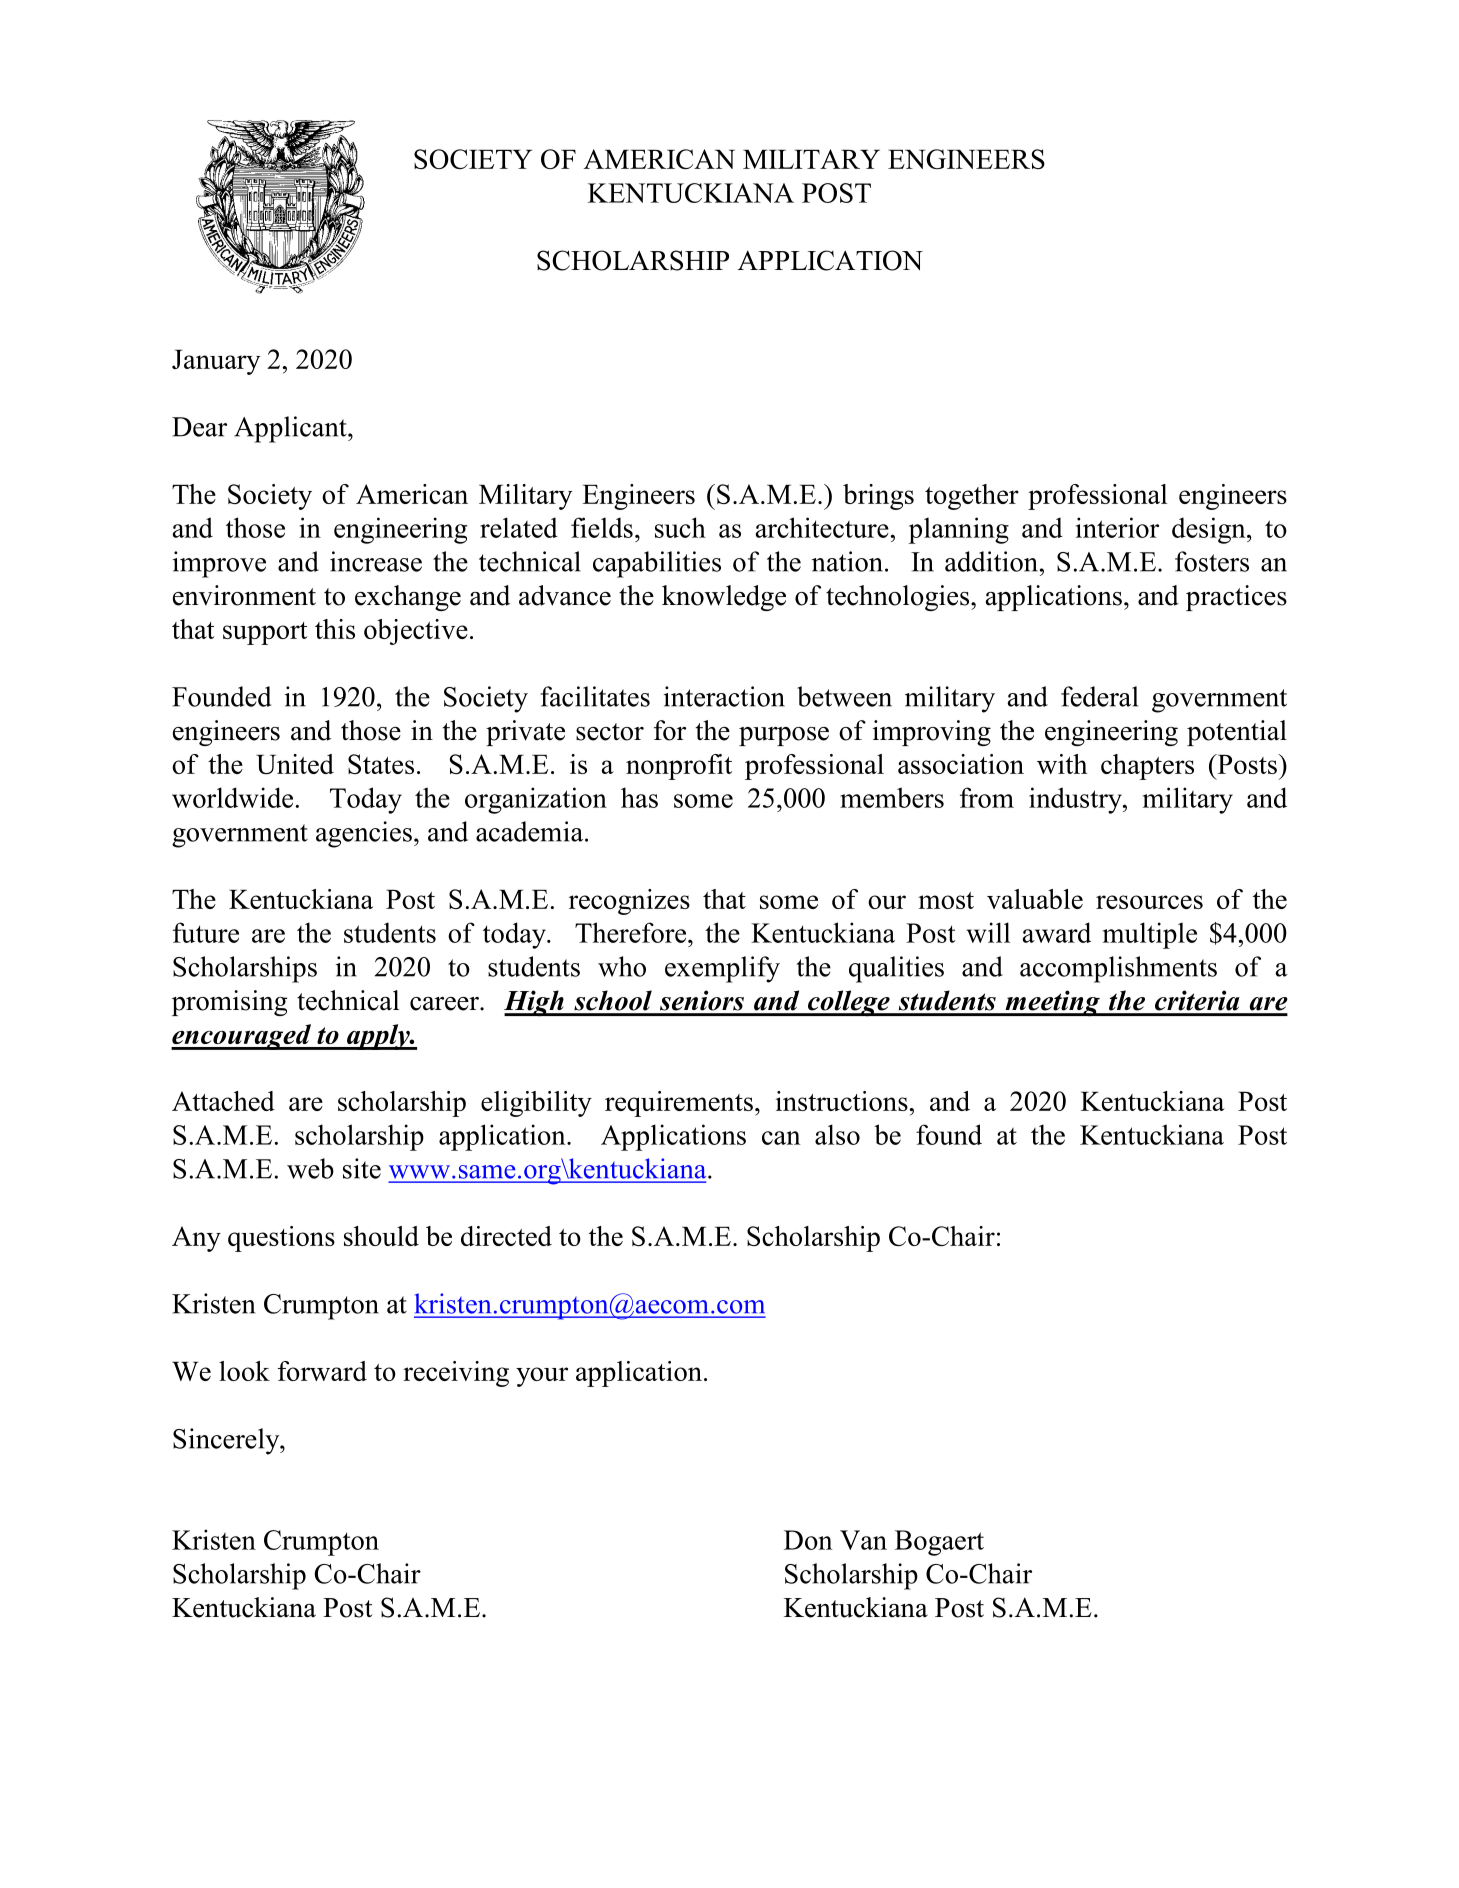 Image resolution: width=1459 pixels, height=1888 pixels. Describe the element at coordinates (837, 1134) in the document. I see `also` at that location.
